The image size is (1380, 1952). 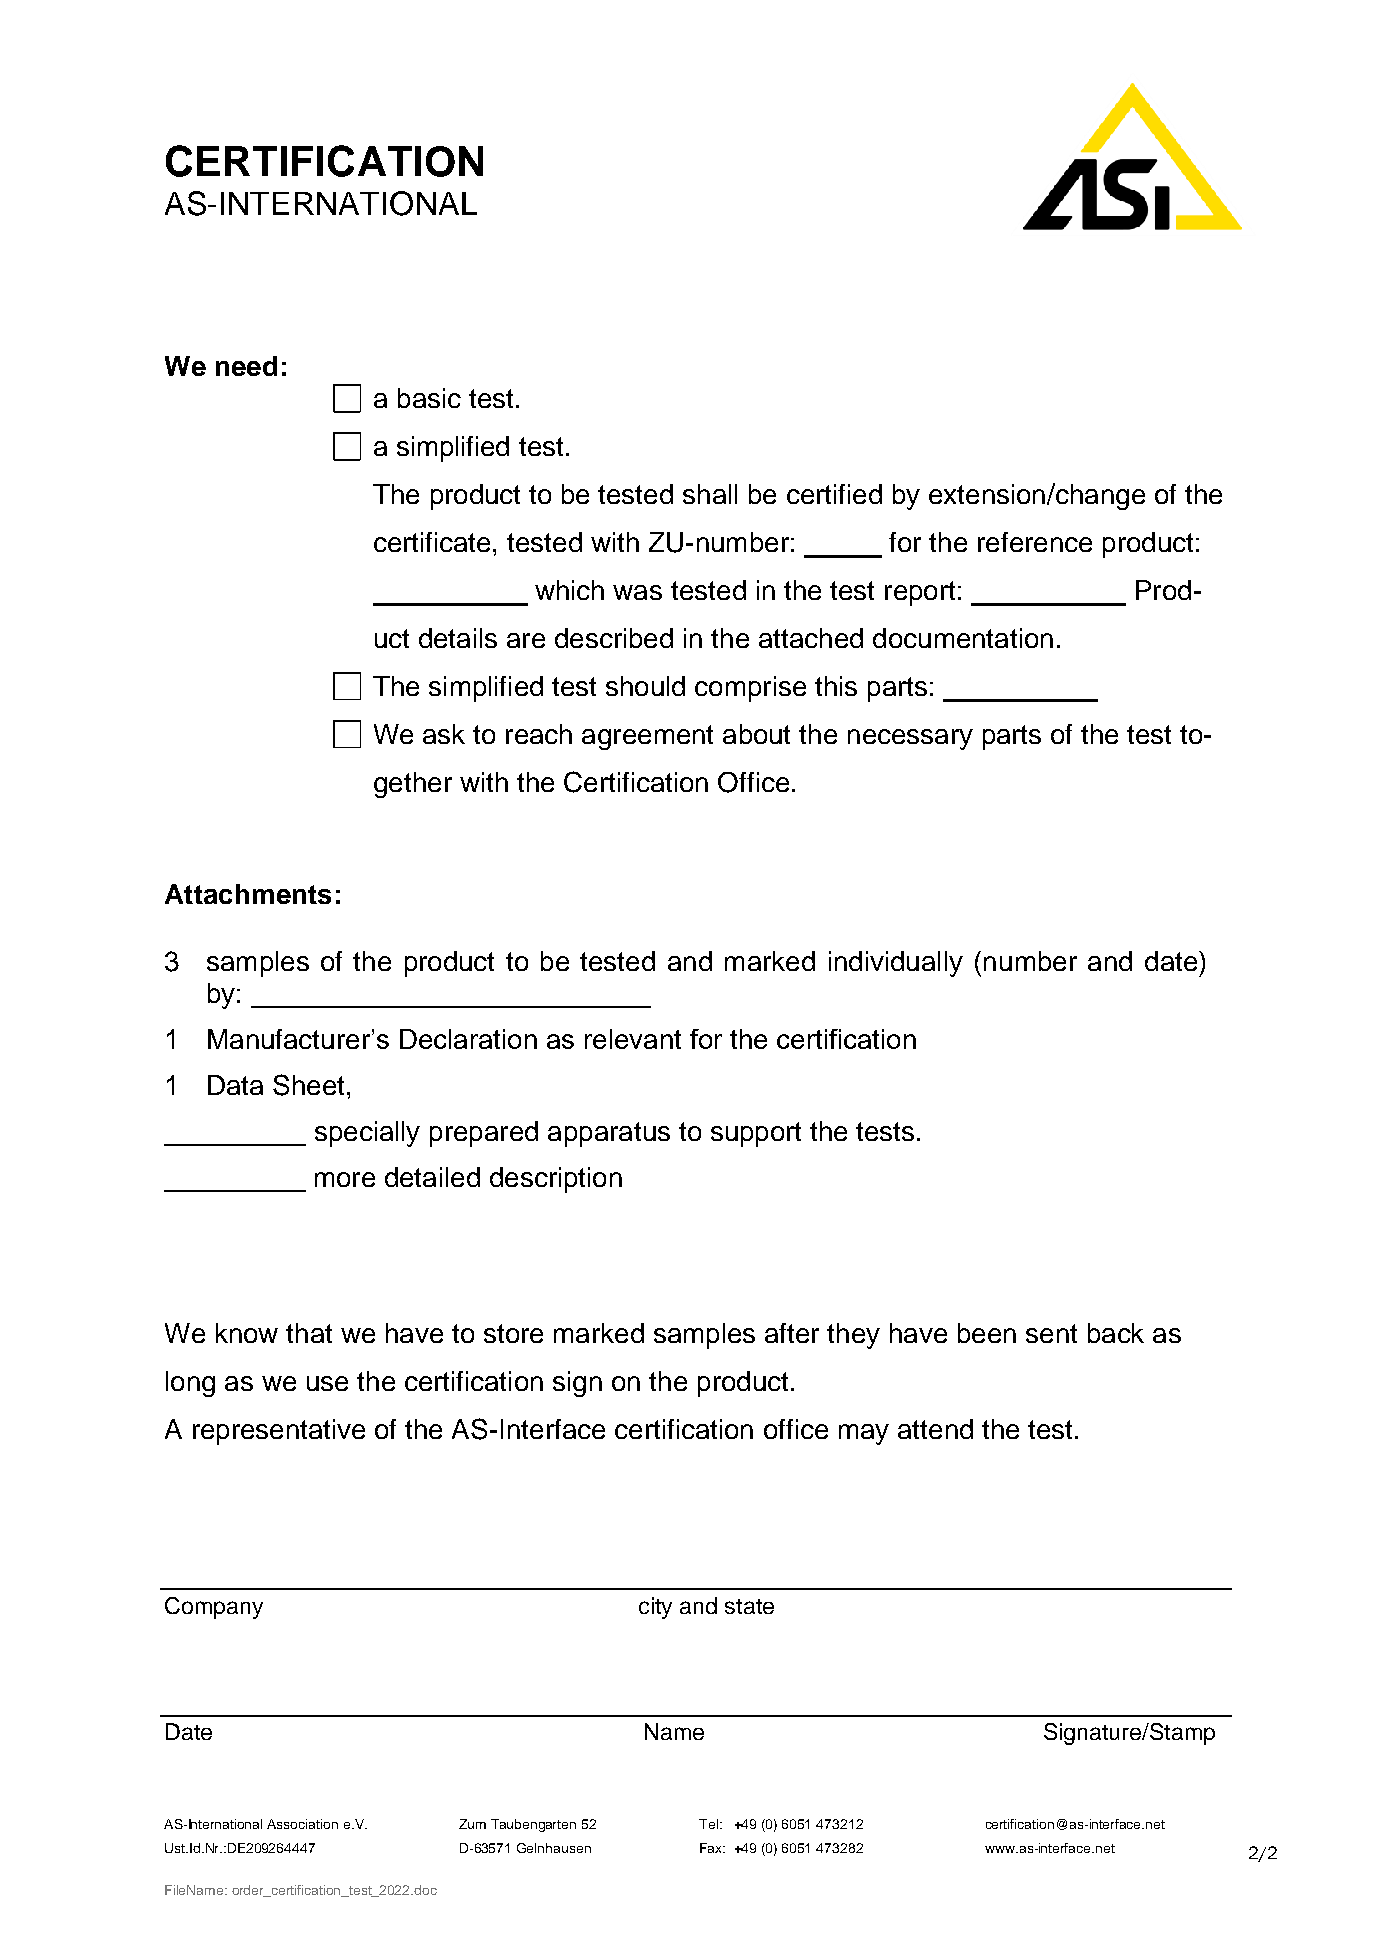 I want to click on need, so click(x=246, y=366).
